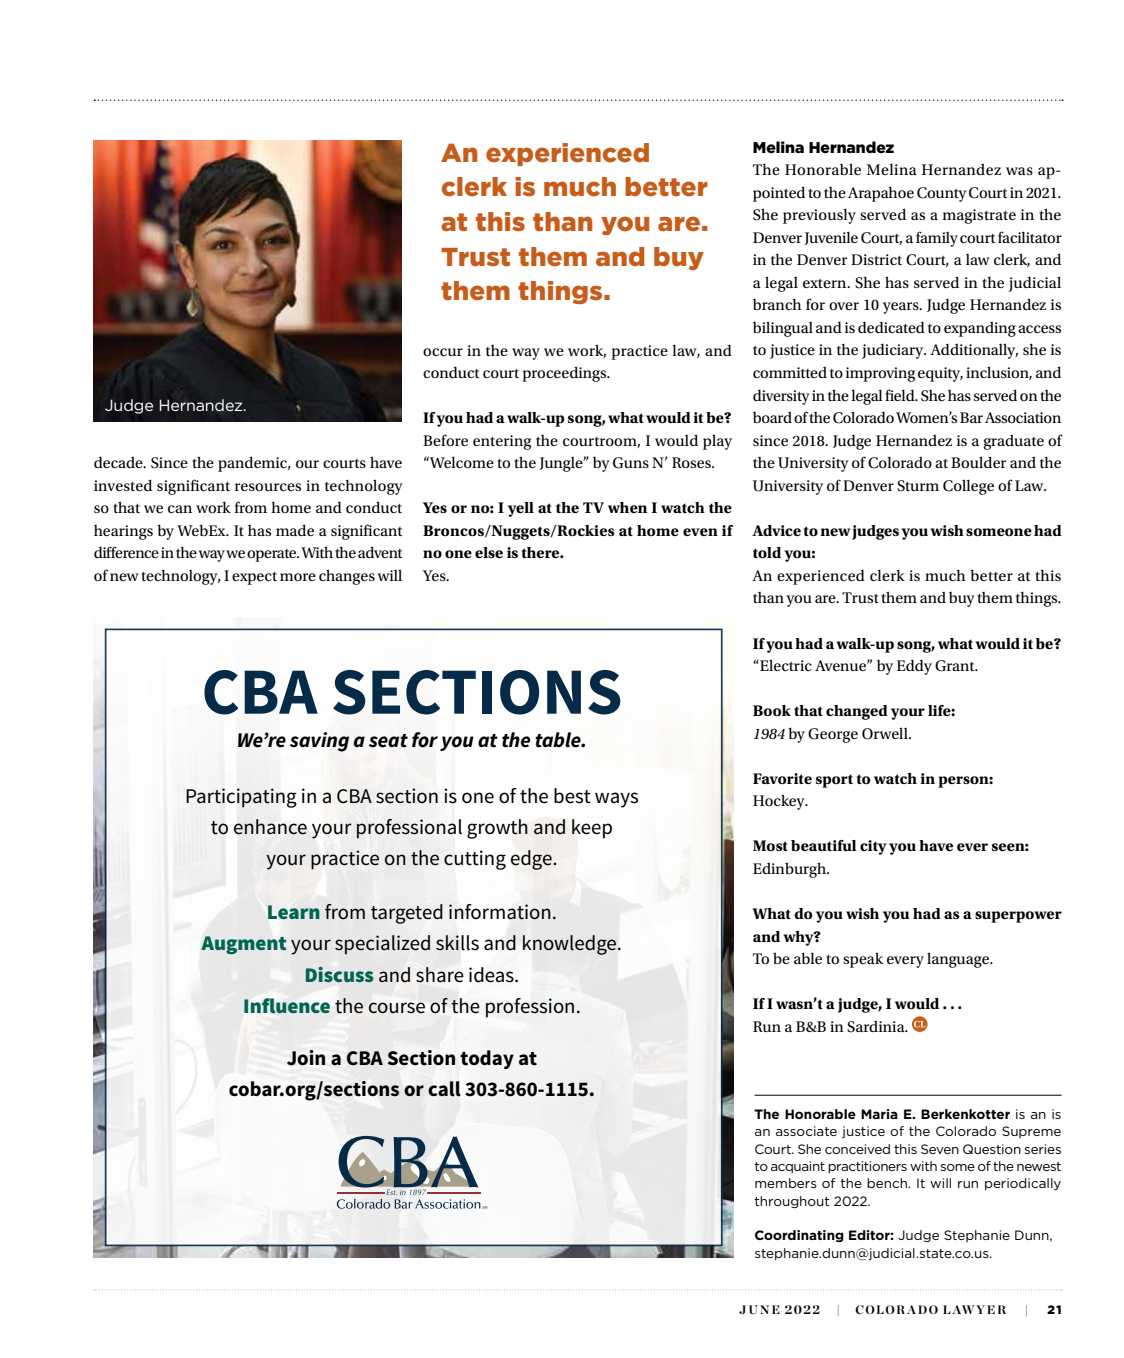 The height and width of the page is (1358, 1124). I want to click on family, so click(937, 239).
